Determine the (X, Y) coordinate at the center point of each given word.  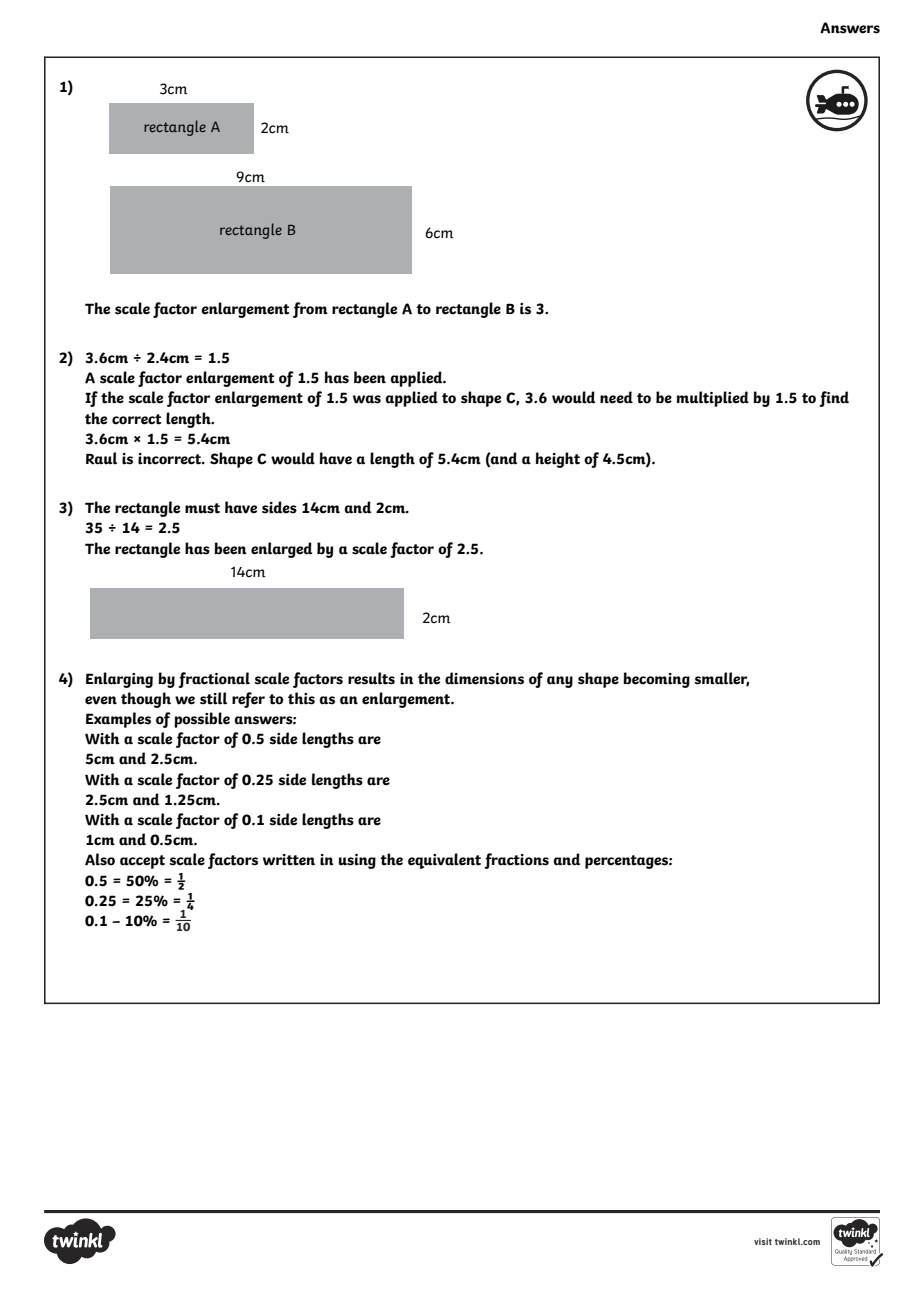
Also (100, 859)
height (558, 460)
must (202, 508)
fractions (516, 861)
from (310, 310)
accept (142, 862)
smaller (722, 679)
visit (763, 1241)
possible (202, 720)
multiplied (713, 399)
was (367, 399)
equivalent (444, 861)
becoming (656, 680)
